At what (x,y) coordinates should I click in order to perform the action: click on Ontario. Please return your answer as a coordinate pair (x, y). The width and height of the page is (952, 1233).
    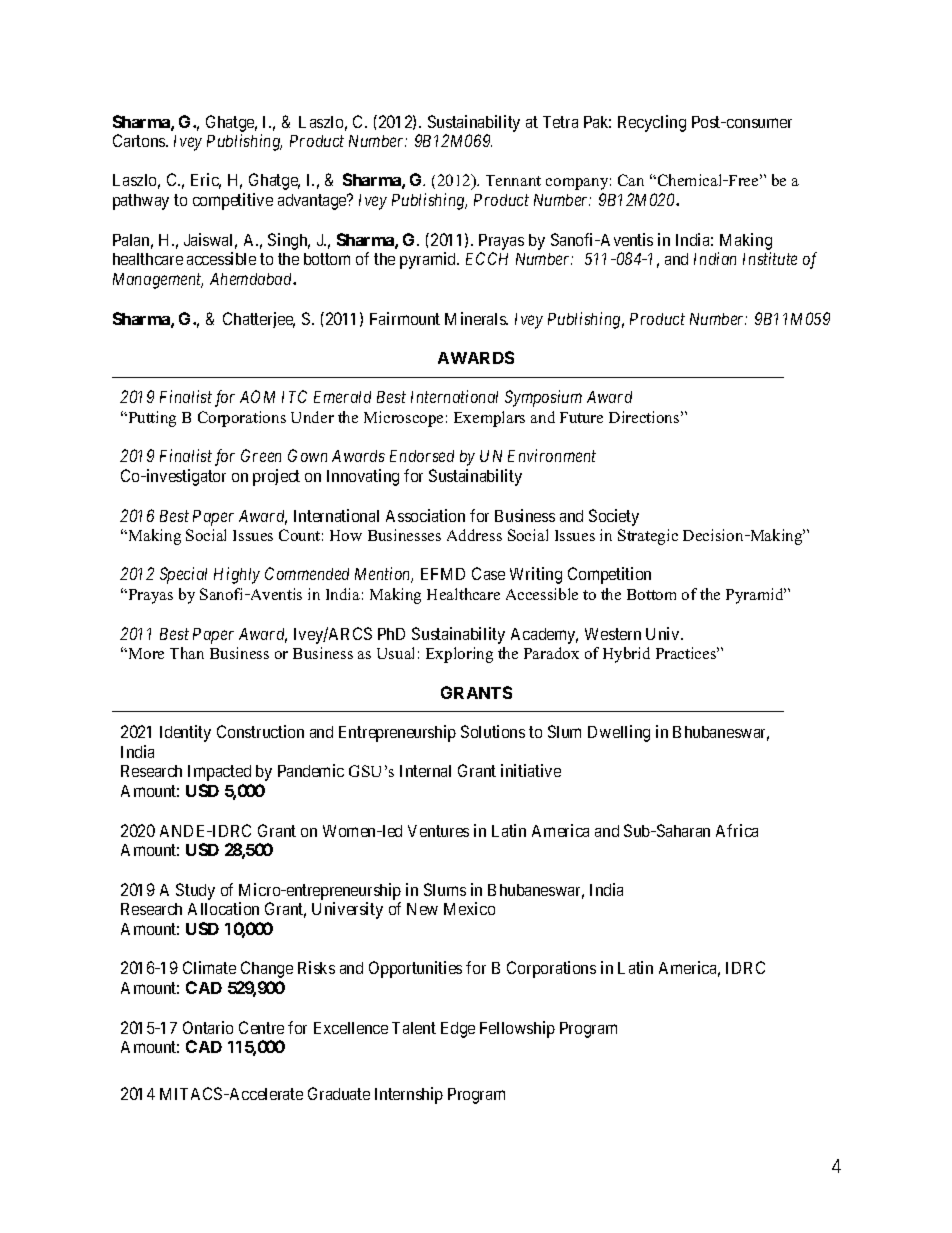
    Looking at the image, I should click on (208, 1027).
